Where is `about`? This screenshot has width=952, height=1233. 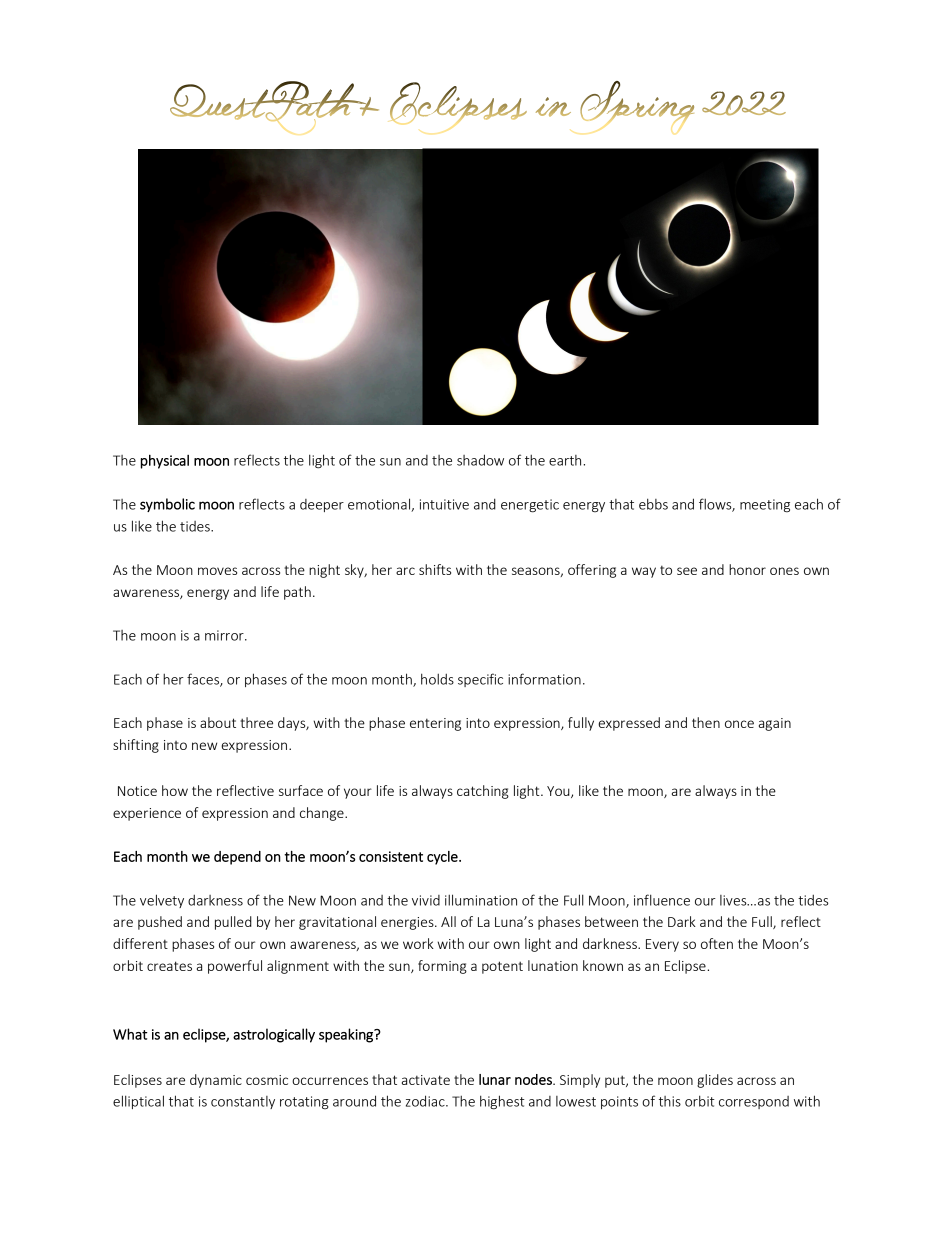 about is located at coordinates (218, 722).
